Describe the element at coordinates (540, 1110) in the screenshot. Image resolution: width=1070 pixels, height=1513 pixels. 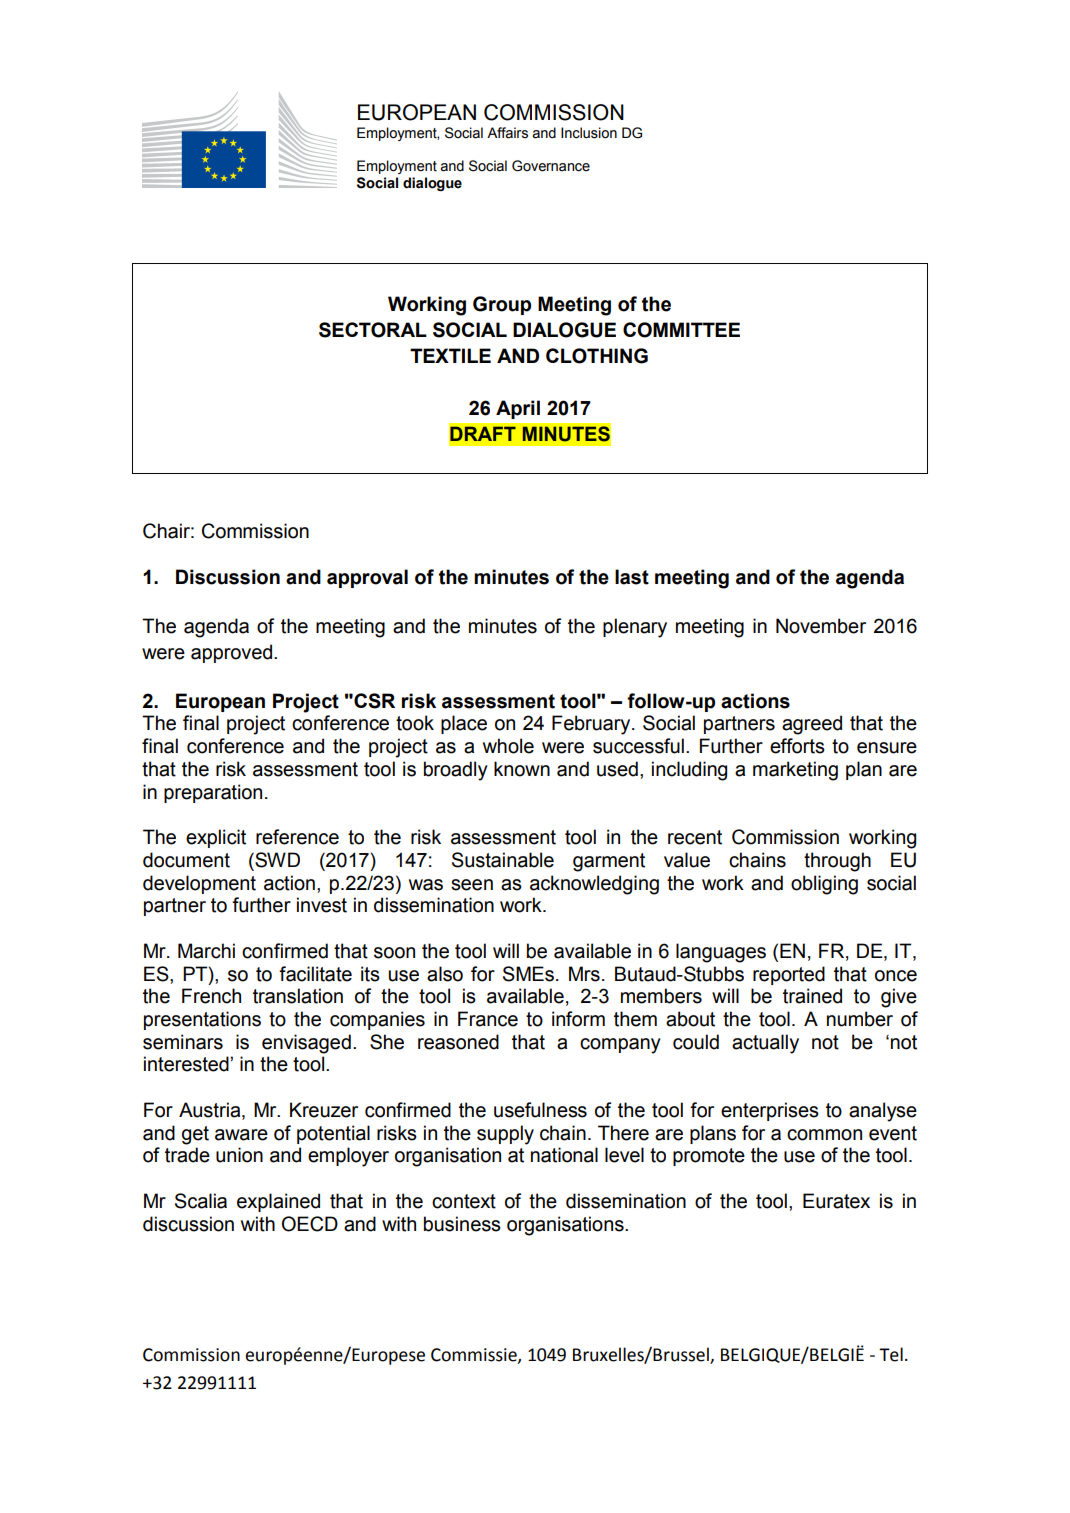
I see `usefulness` at that location.
